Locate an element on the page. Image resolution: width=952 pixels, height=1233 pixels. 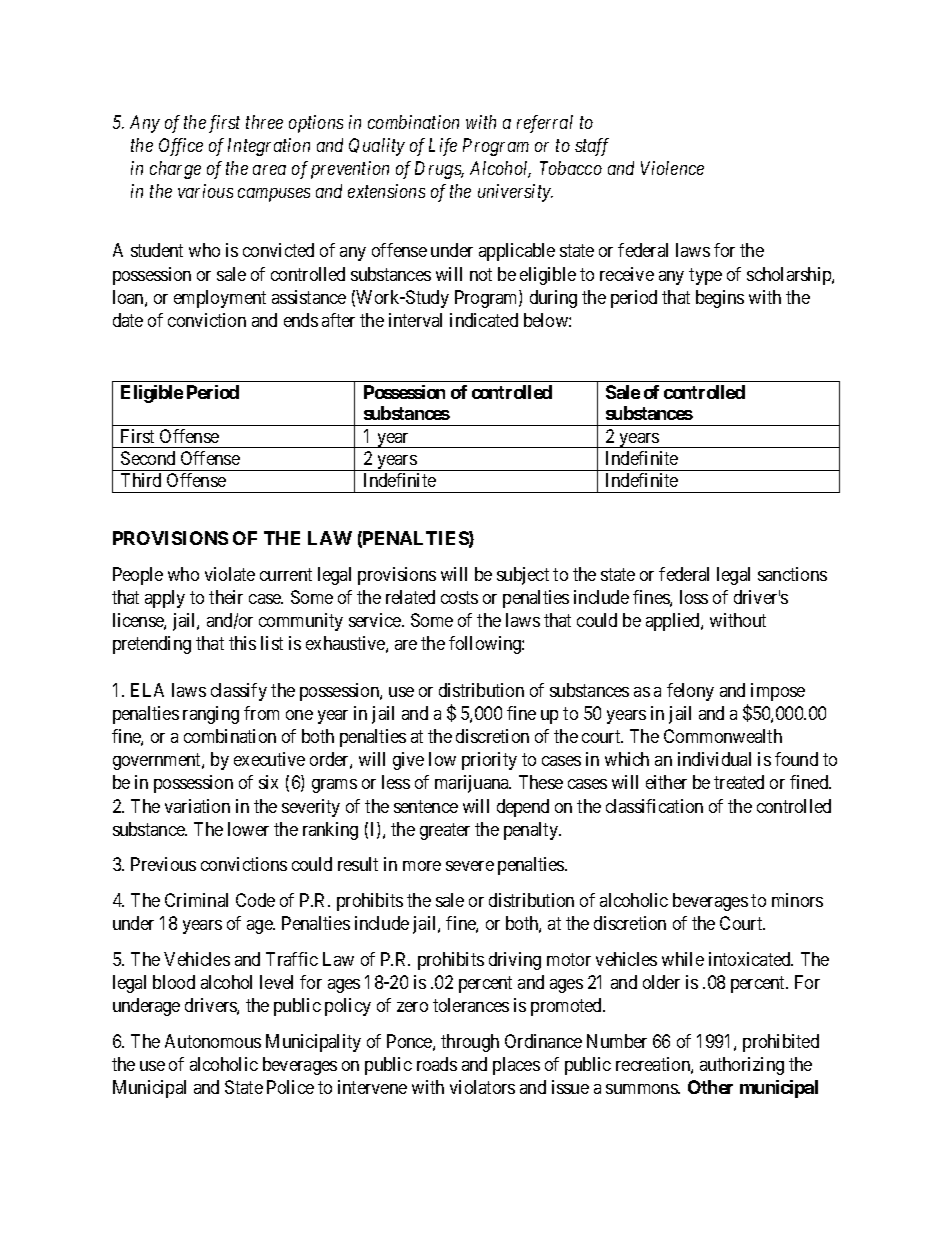
ranging is located at coordinates (211, 715).
